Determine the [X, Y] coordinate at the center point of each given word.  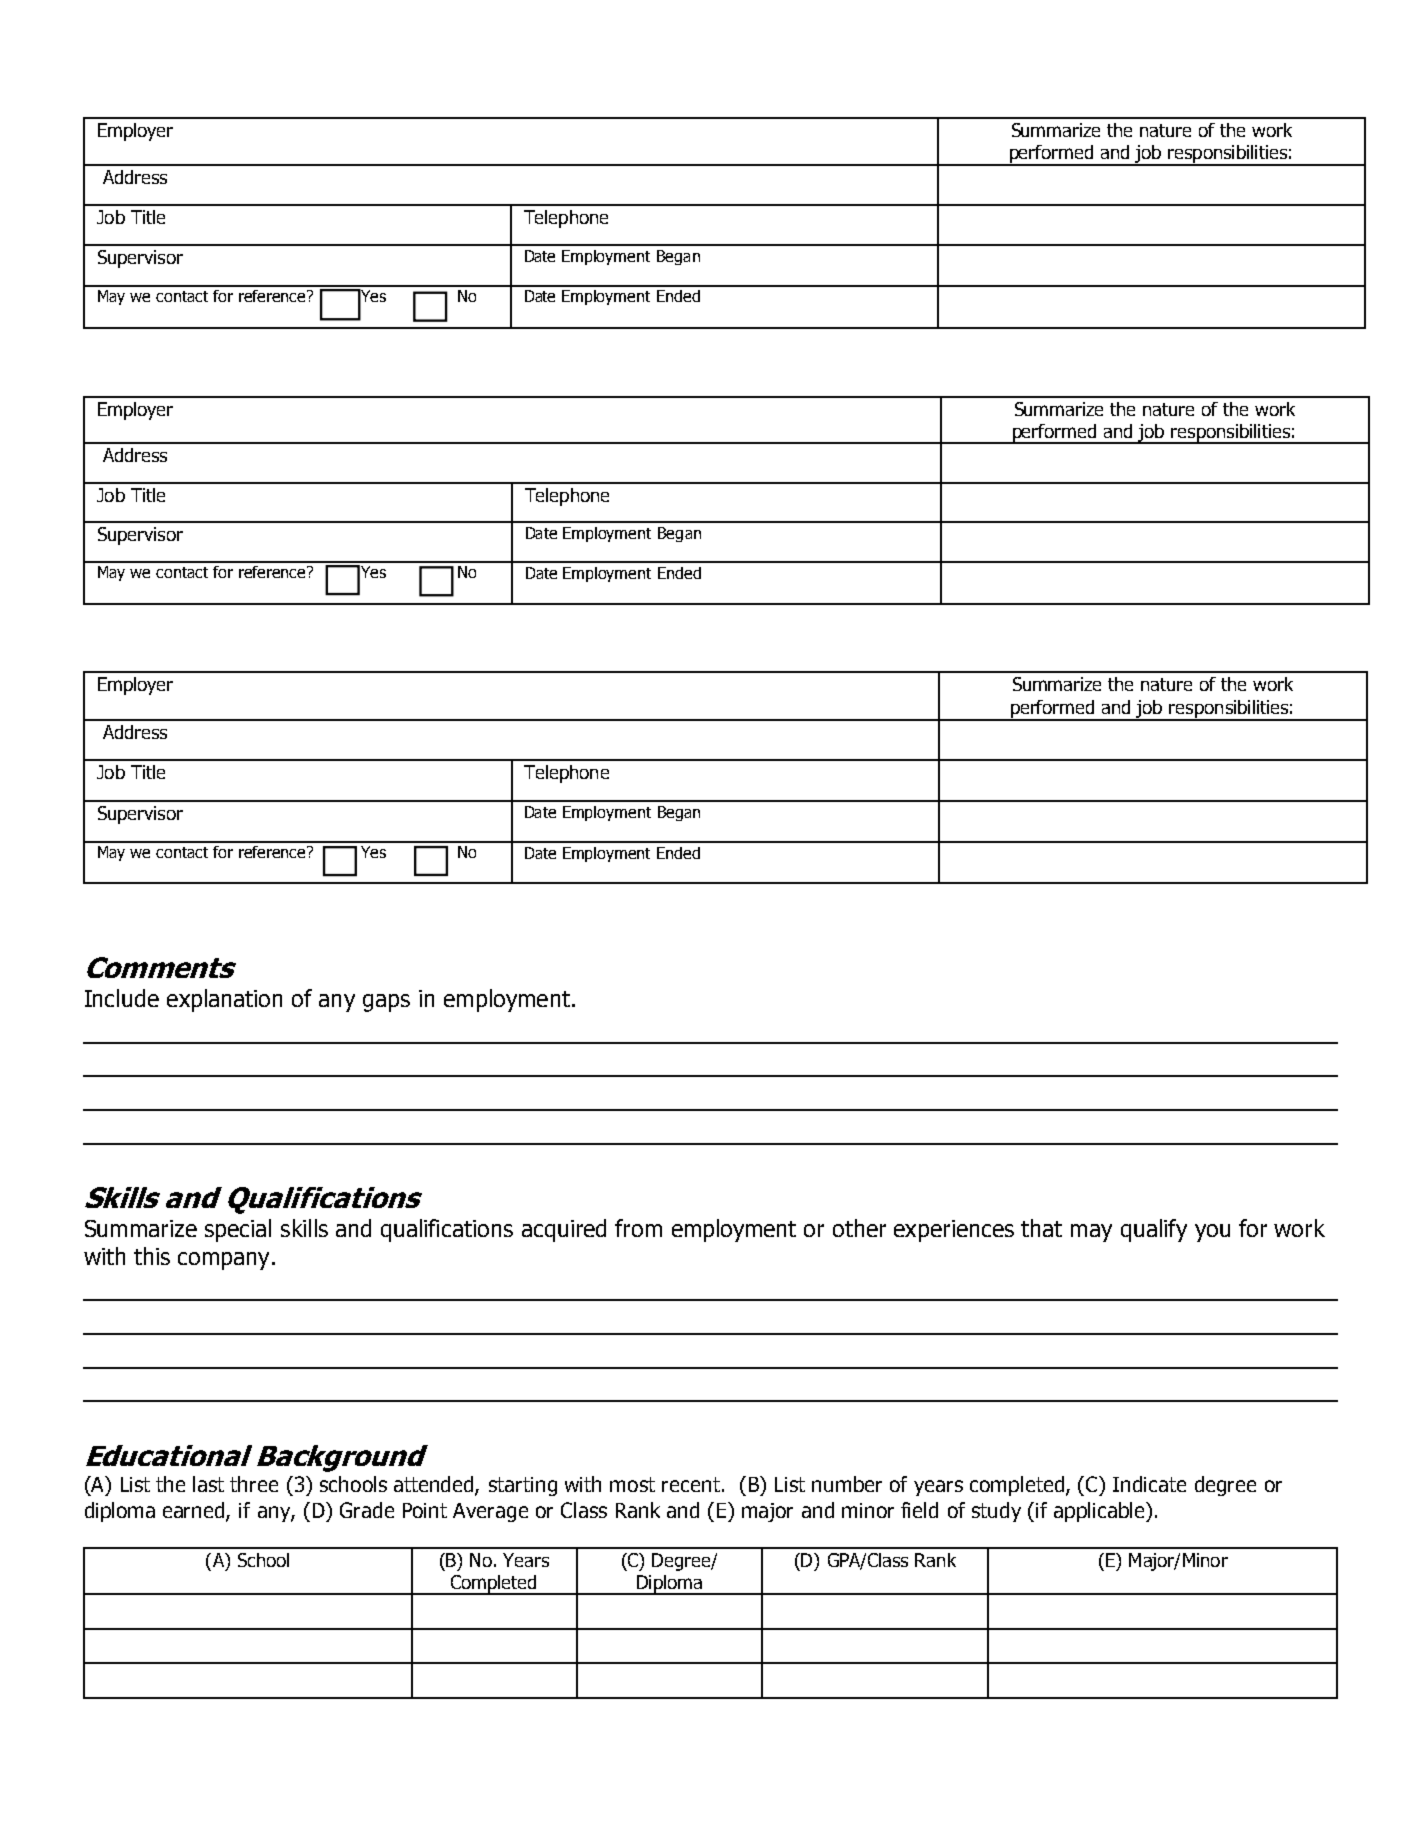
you [1212, 1233]
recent [691, 1484]
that [1041, 1228]
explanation [224, 1000]
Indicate [1149, 1484]
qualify [1154, 1230]
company [223, 1261]
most [632, 1484]
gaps [386, 1003]
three [254, 1484]
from [638, 1228]
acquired [564, 1230]
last [208, 1484]
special [238, 1230]
